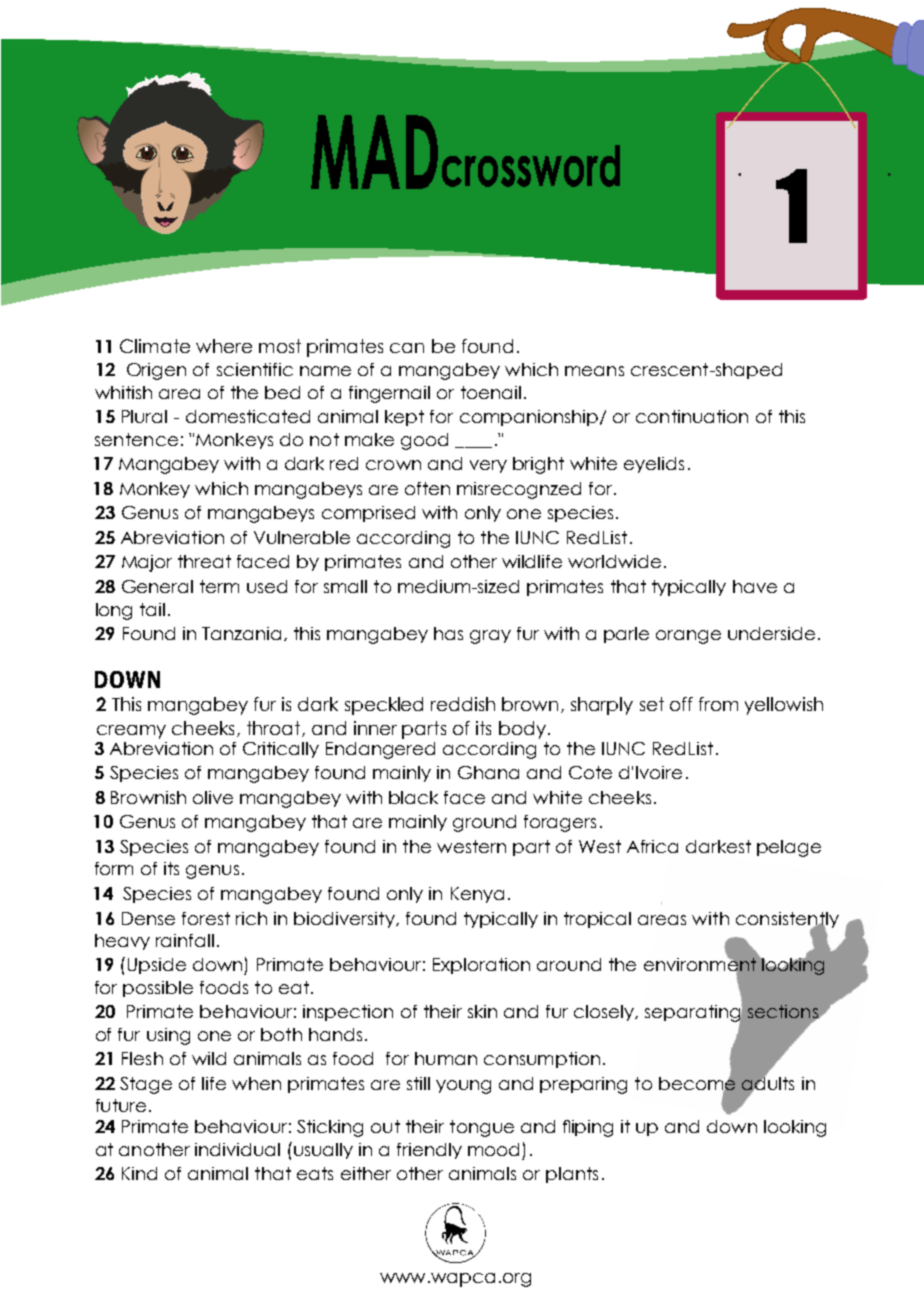 This screenshot has height=1308, width=924. I want to click on friendly, so click(429, 1151).
